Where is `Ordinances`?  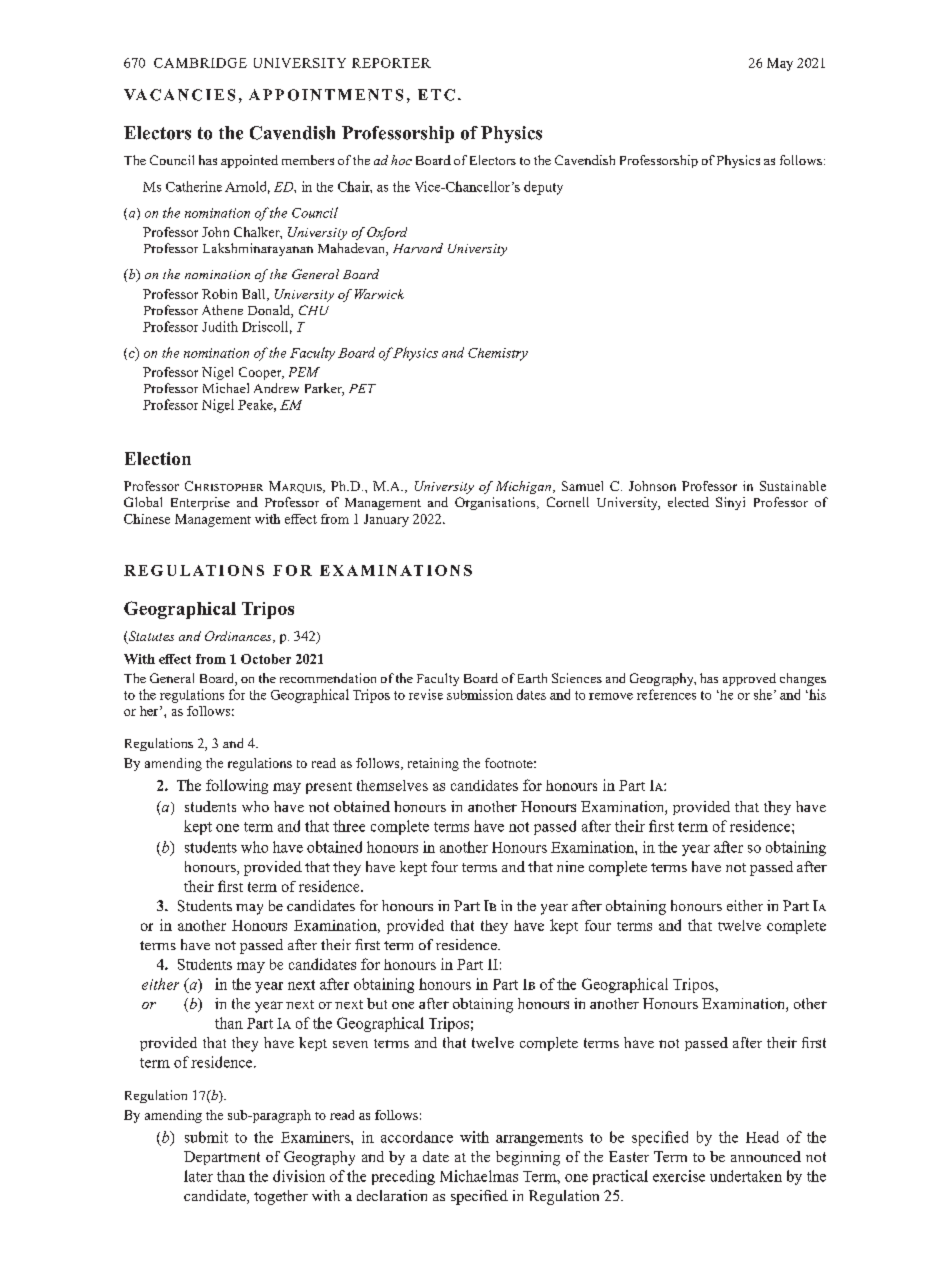
Ordinances is located at coordinates (239, 637).
